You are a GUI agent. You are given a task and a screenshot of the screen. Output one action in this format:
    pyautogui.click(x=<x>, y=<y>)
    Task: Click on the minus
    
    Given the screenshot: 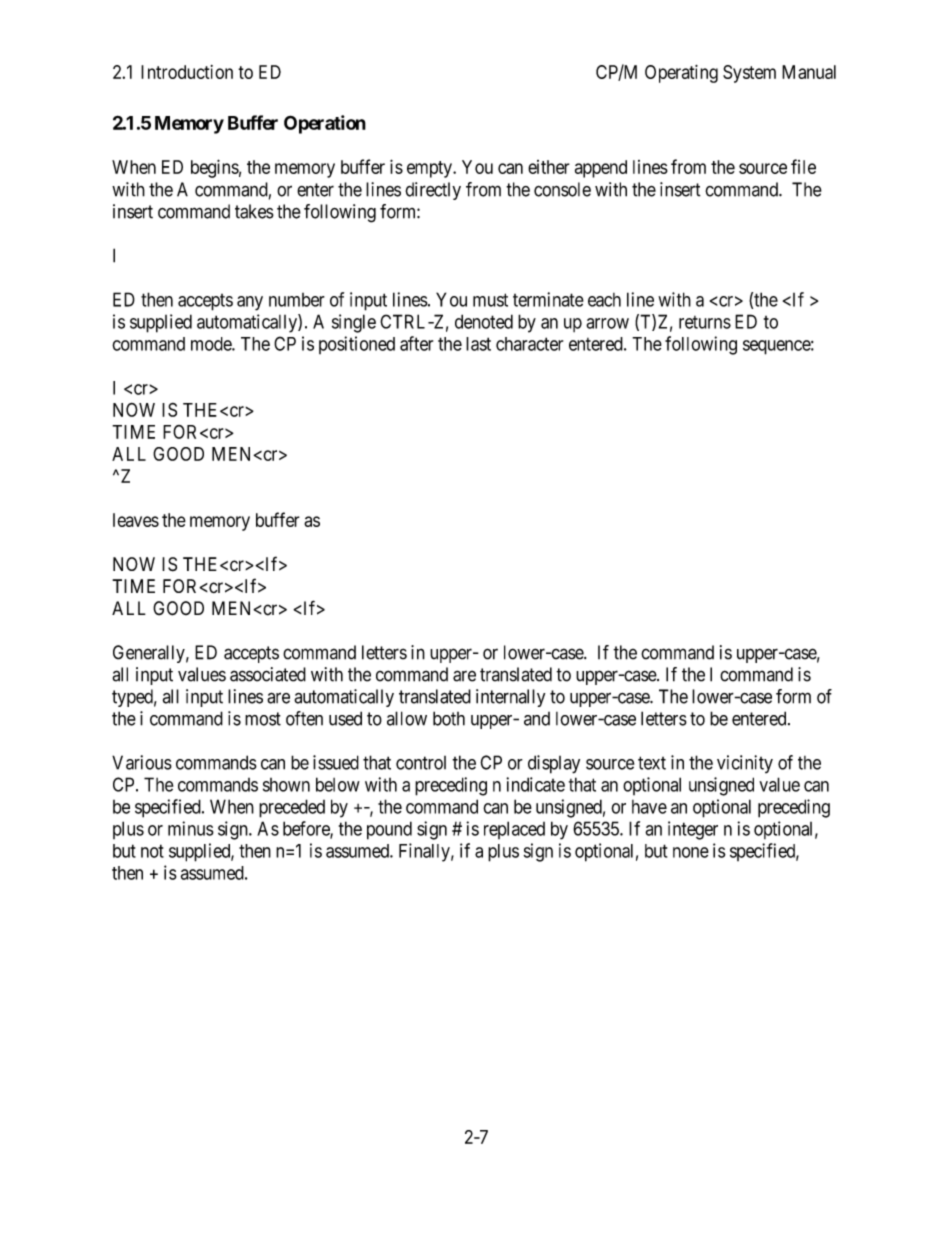 What is the action you would take?
    pyautogui.click(x=191, y=828)
